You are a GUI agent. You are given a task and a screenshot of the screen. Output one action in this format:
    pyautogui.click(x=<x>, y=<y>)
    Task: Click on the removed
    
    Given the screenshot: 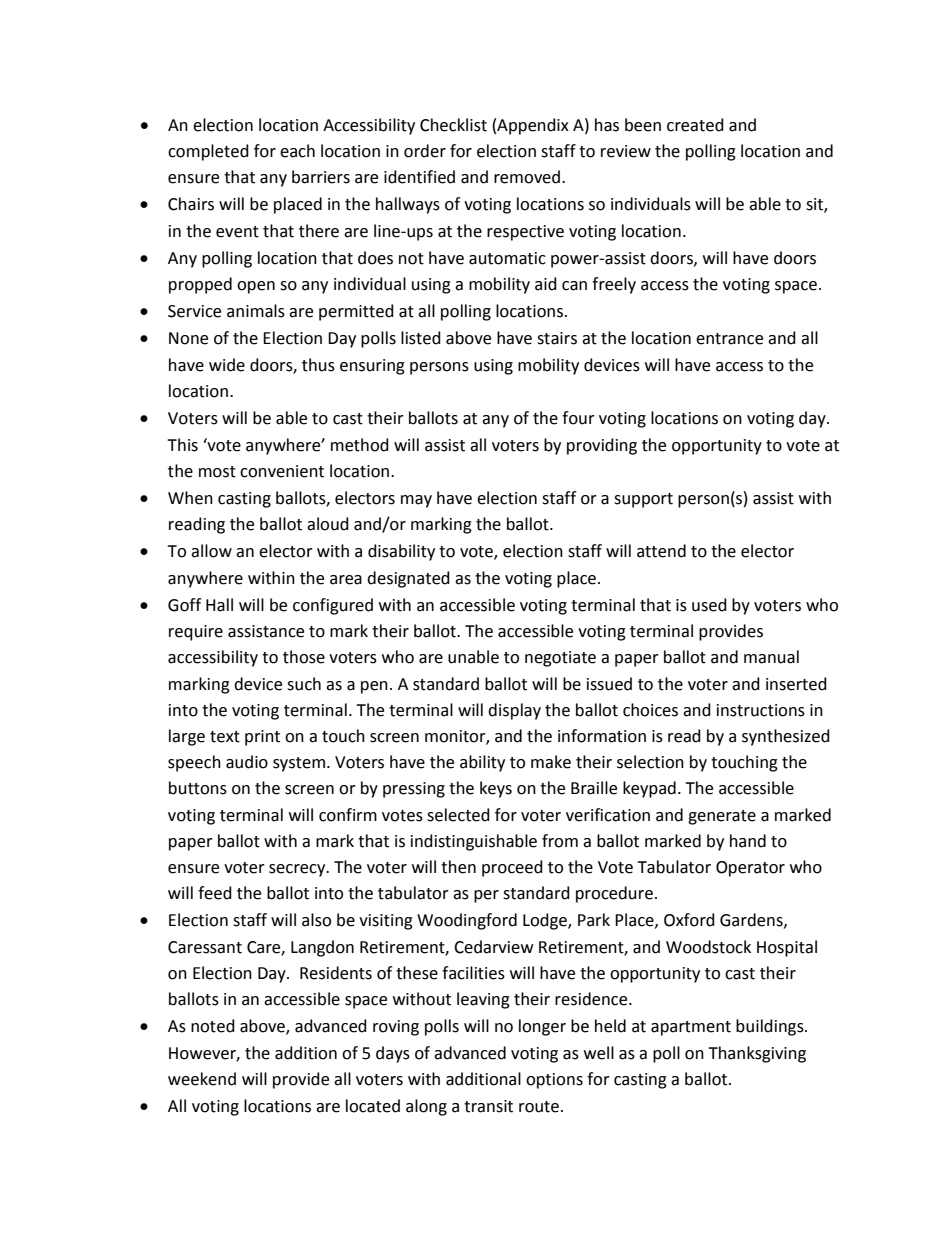 What is the action you would take?
    pyautogui.click(x=527, y=177)
